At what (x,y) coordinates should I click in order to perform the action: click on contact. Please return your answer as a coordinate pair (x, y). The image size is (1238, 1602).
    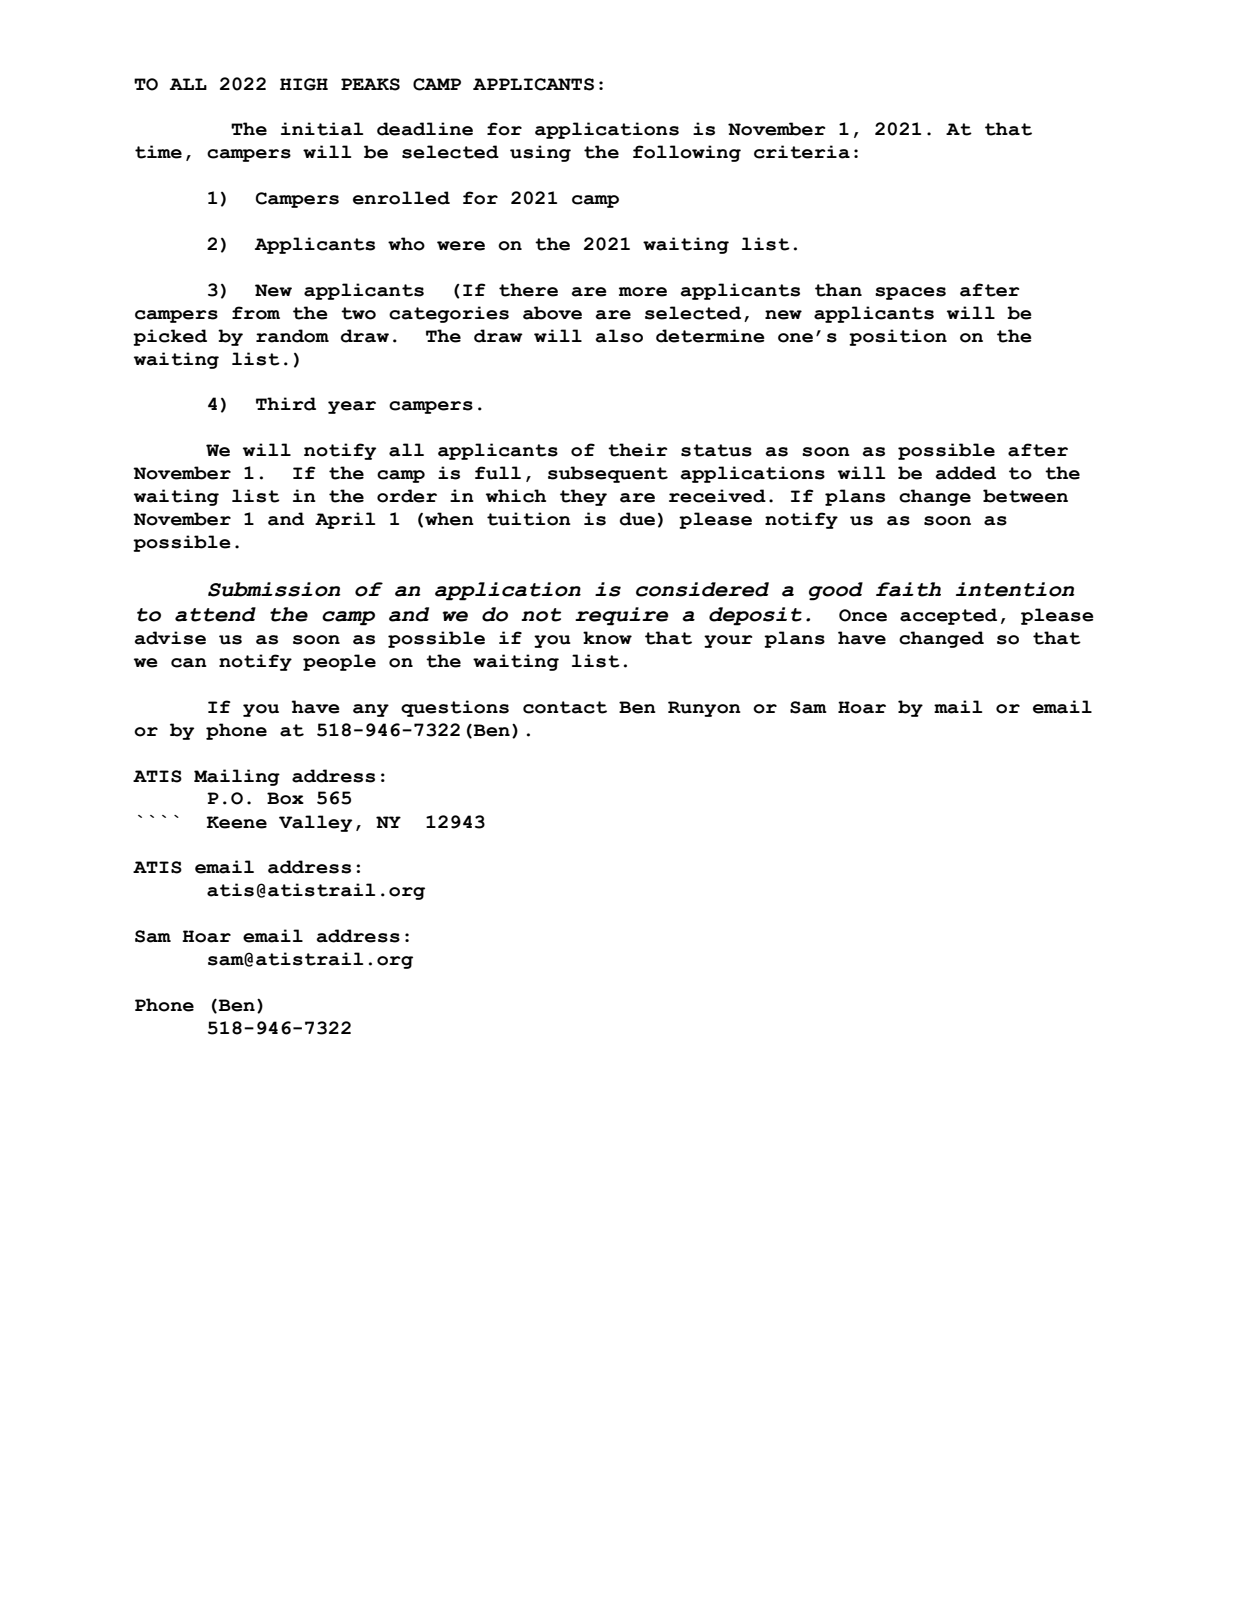
    Looking at the image, I should click on (565, 707).
